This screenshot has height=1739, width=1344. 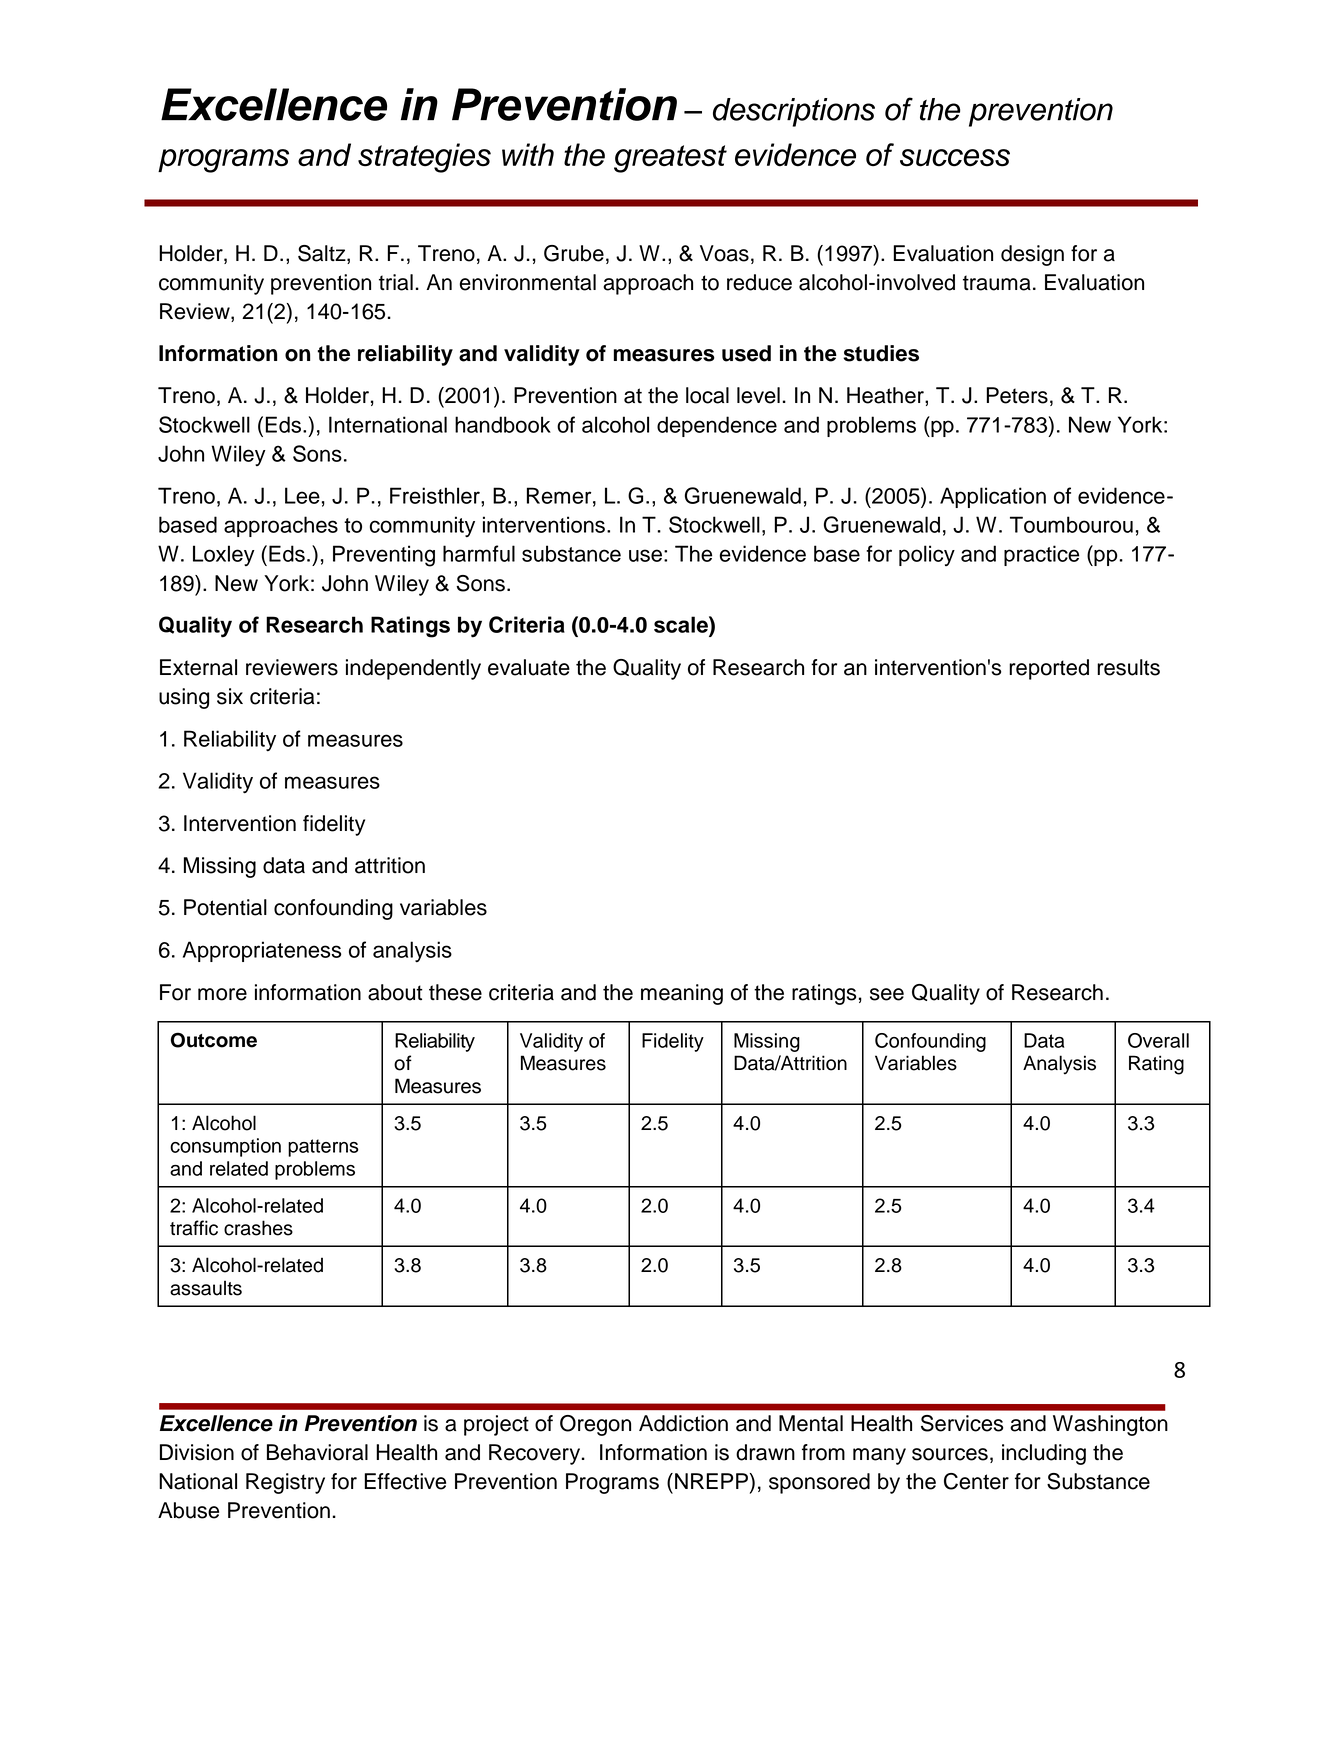 What do you see at coordinates (1044, 1454) in the screenshot?
I see `including` at bounding box center [1044, 1454].
